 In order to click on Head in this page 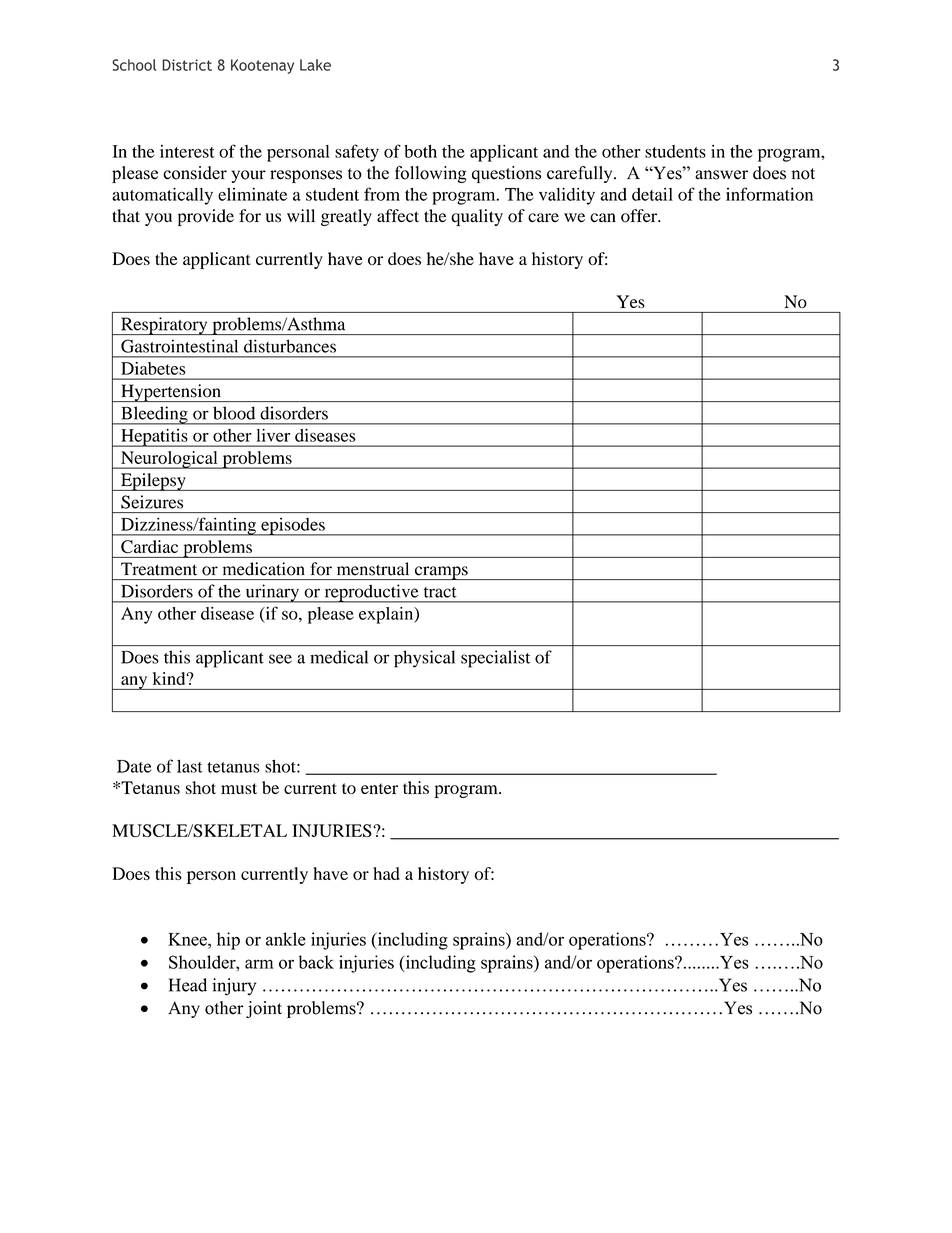, I will do `click(188, 985)`.
